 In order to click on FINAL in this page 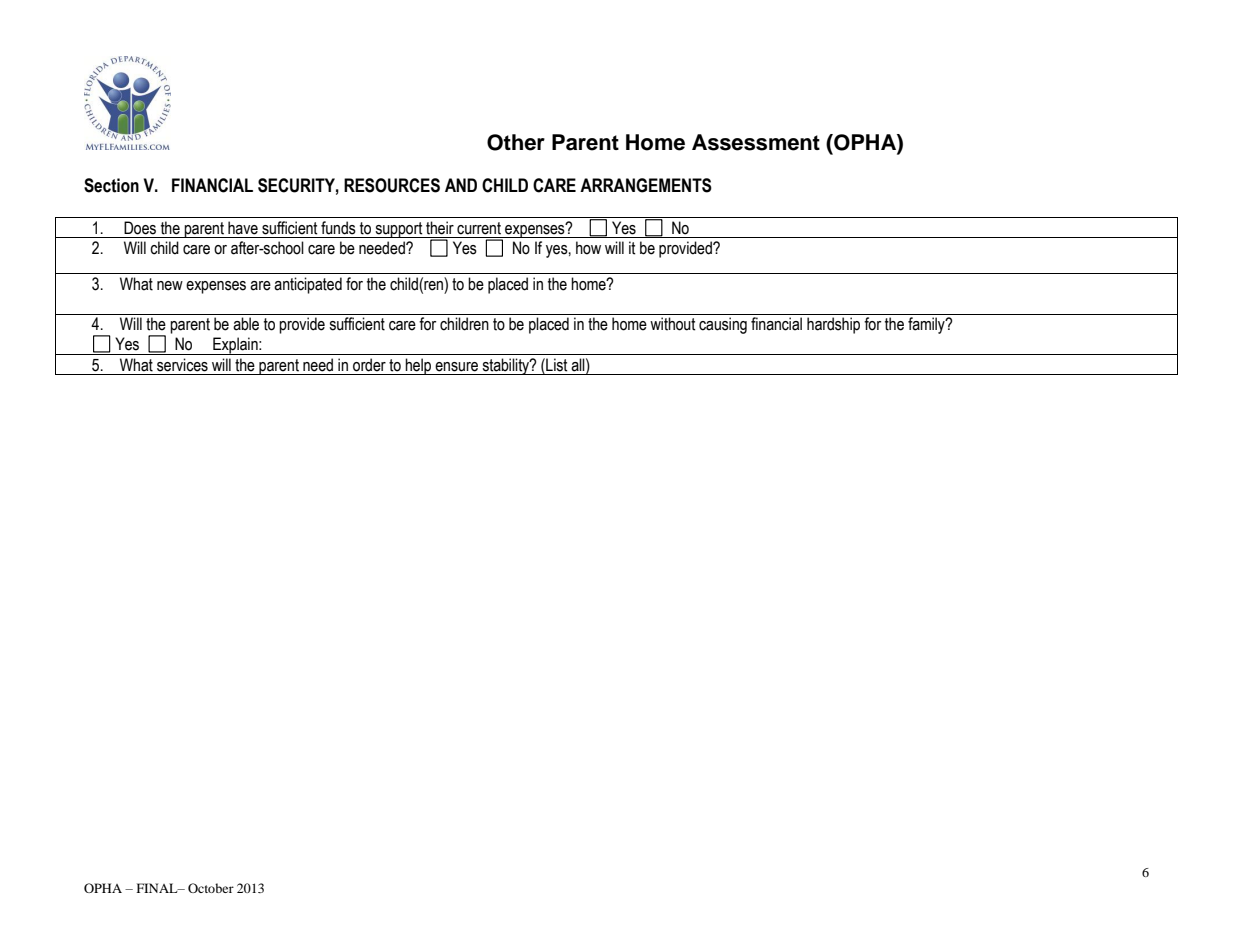, I will do `click(158, 888)`.
